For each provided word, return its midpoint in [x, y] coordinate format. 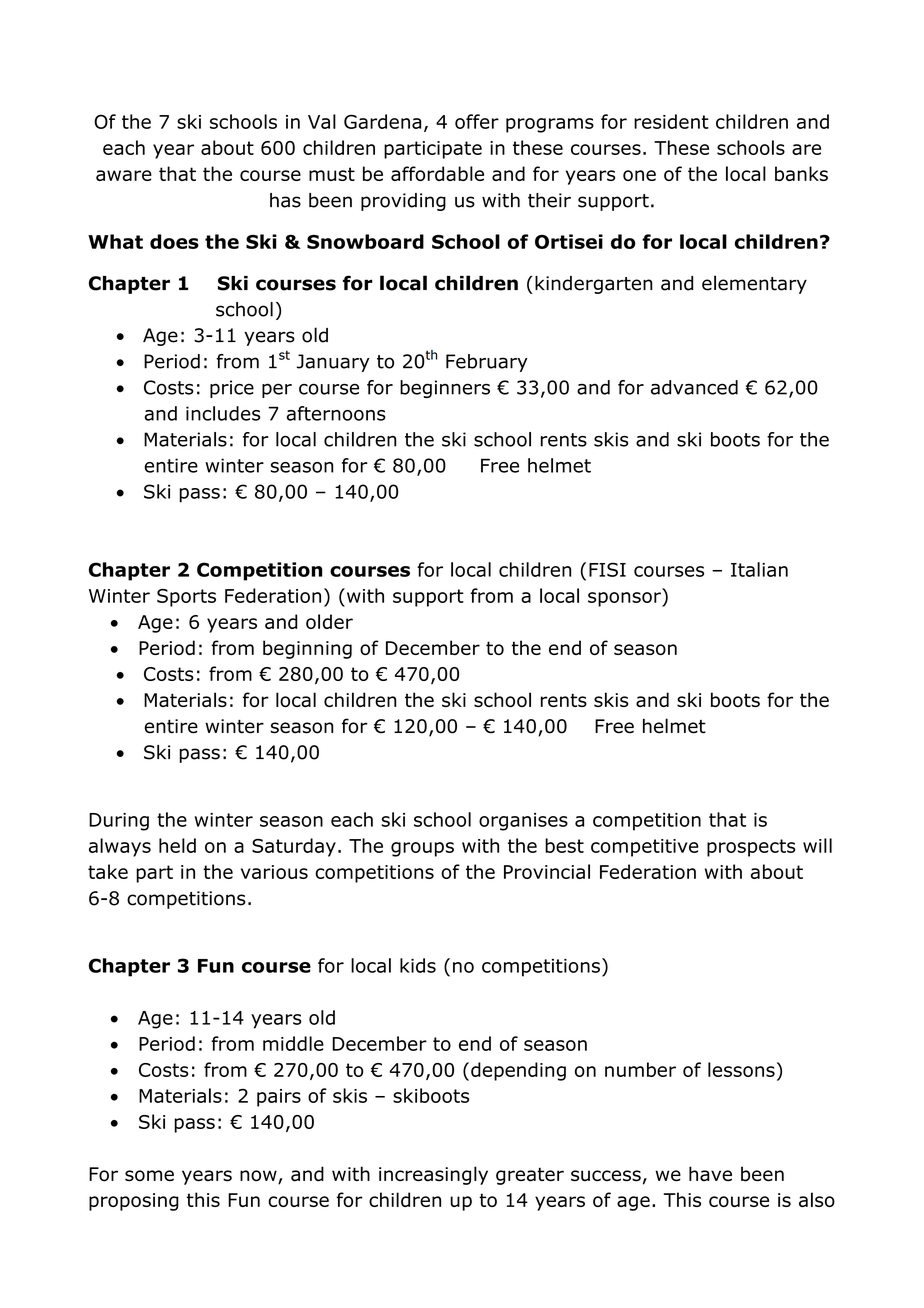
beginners [445, 389]
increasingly [433, 1175]
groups [422, 849]
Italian [759, 569]
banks [801, 173]
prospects [751, 848]
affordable [437, 173]
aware [124, 175]
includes [223, 413]
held [177, 845]
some [149, 1176]
